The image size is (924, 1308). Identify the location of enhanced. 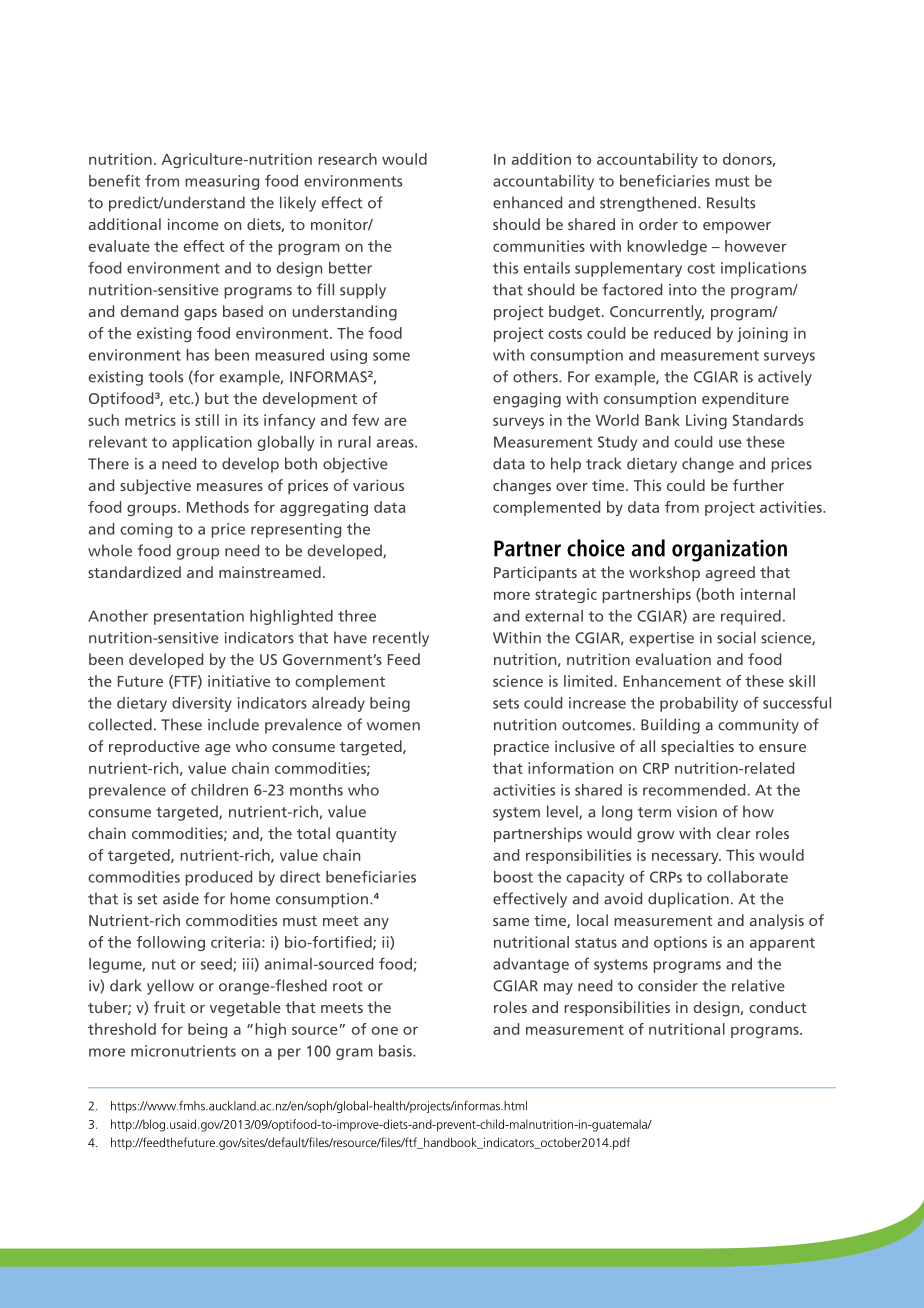
(527, 202).
